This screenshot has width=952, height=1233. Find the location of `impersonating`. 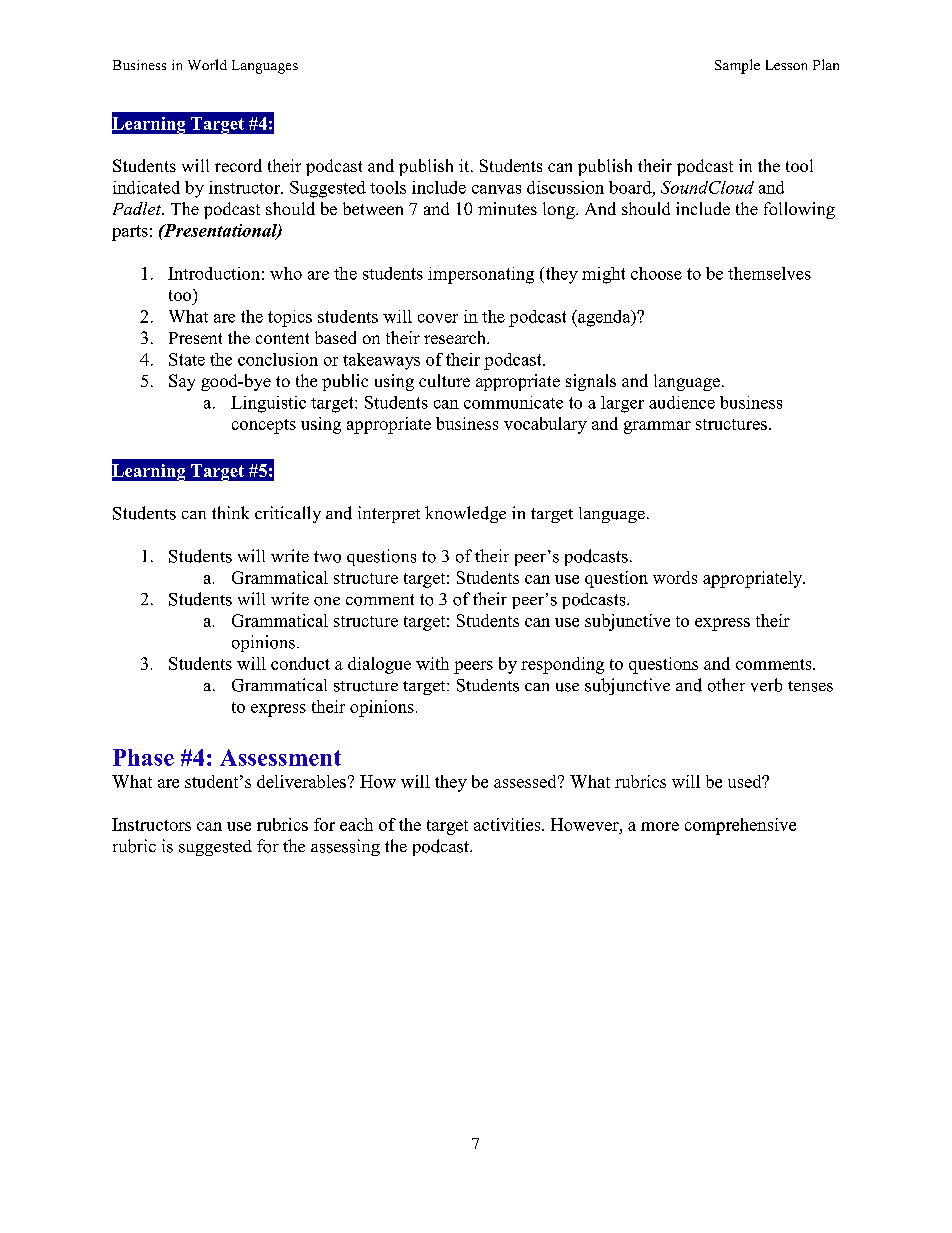

impersonating is located at coordinates (481, 275).
